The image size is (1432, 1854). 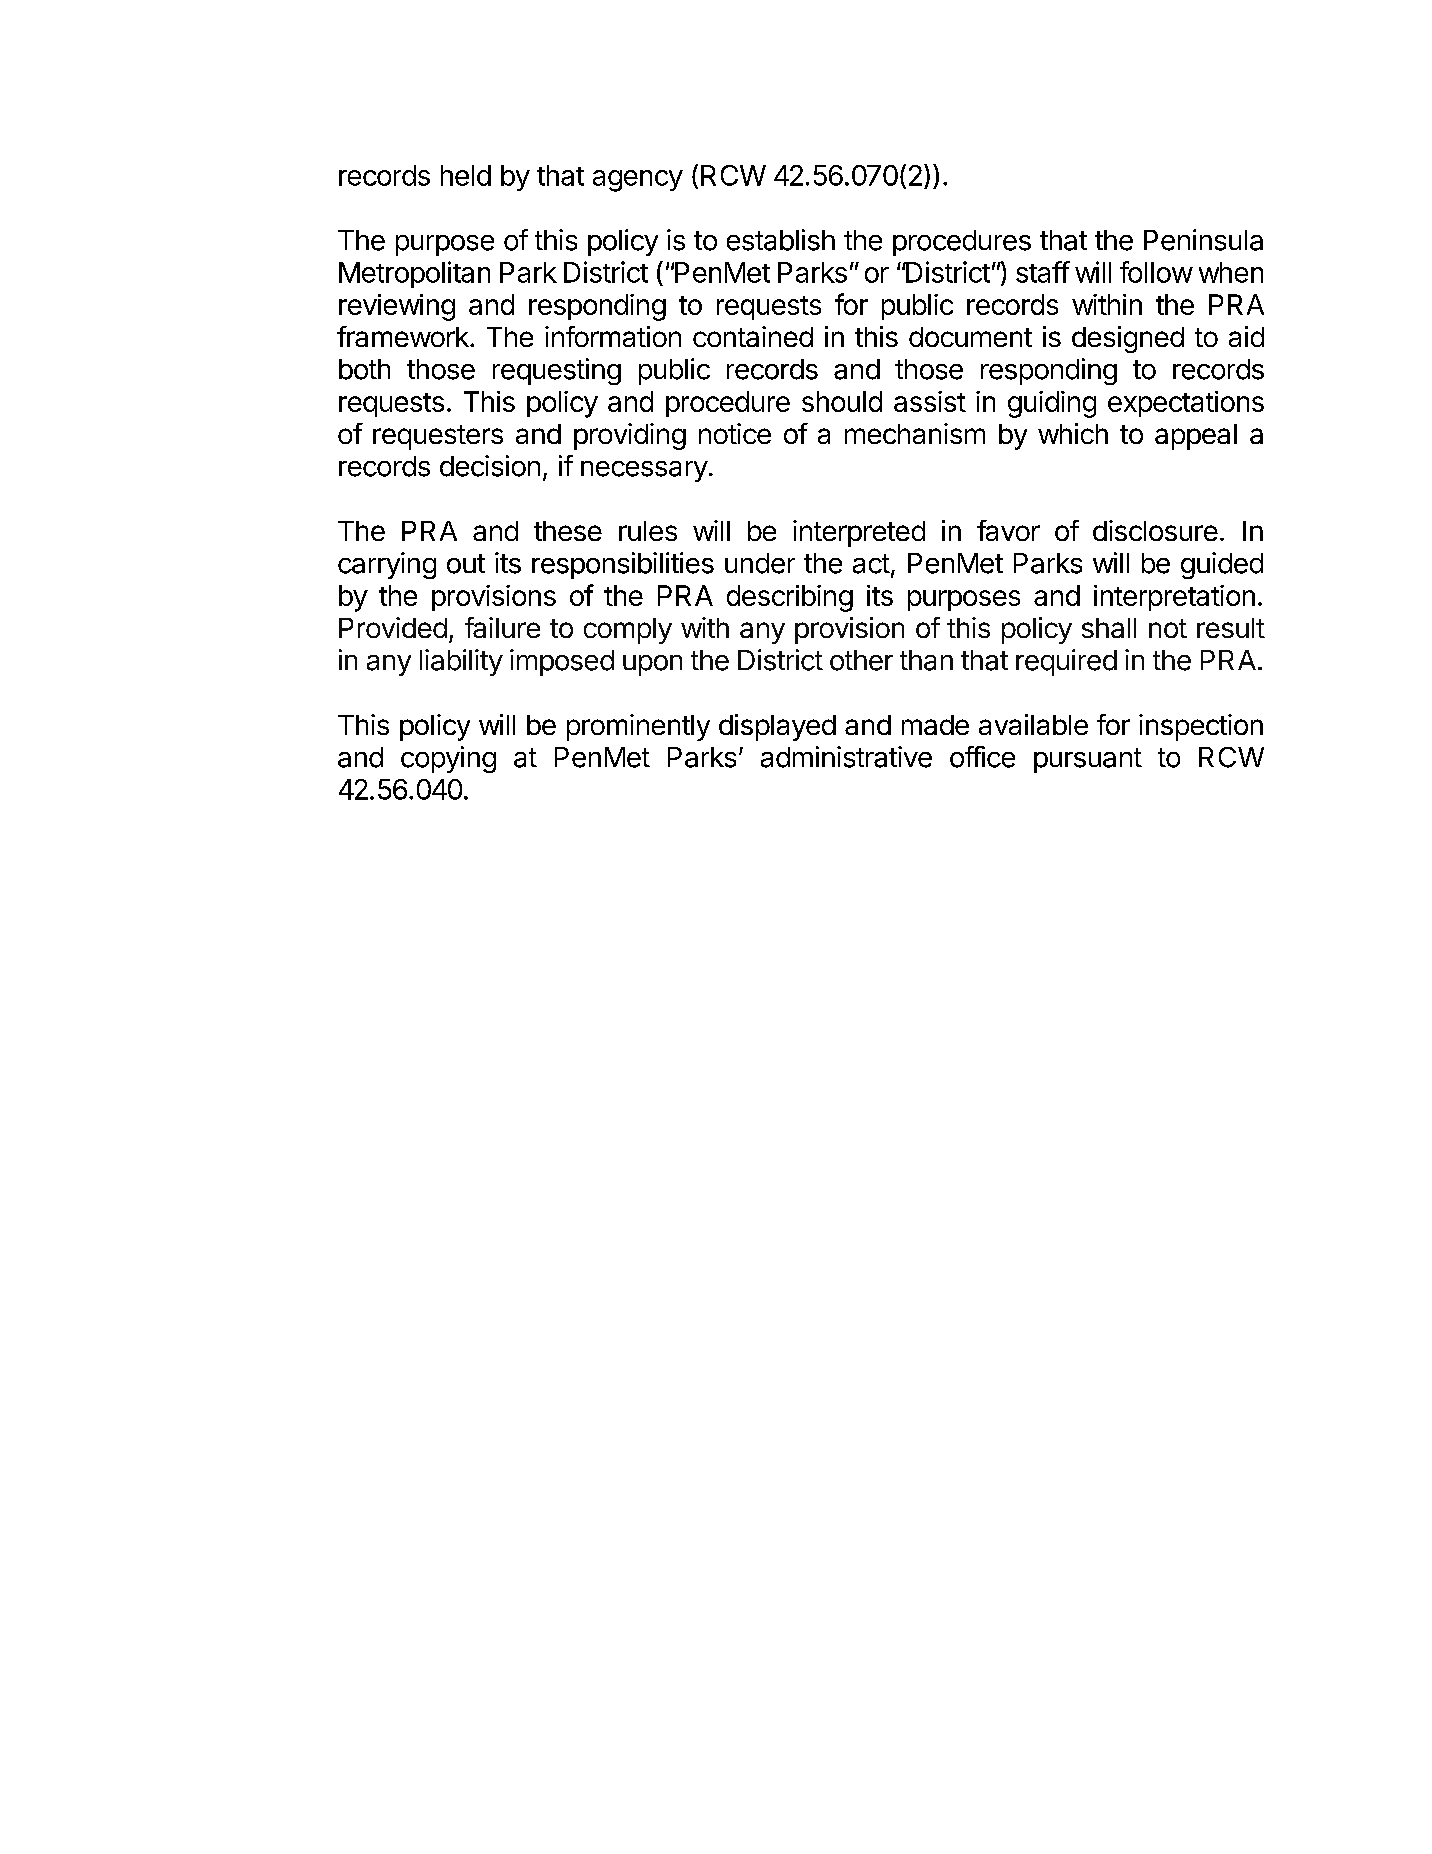 What do you see at coordinates (466, 175) in the screenshot?
I see `held` at bounding box center [466, 175].
